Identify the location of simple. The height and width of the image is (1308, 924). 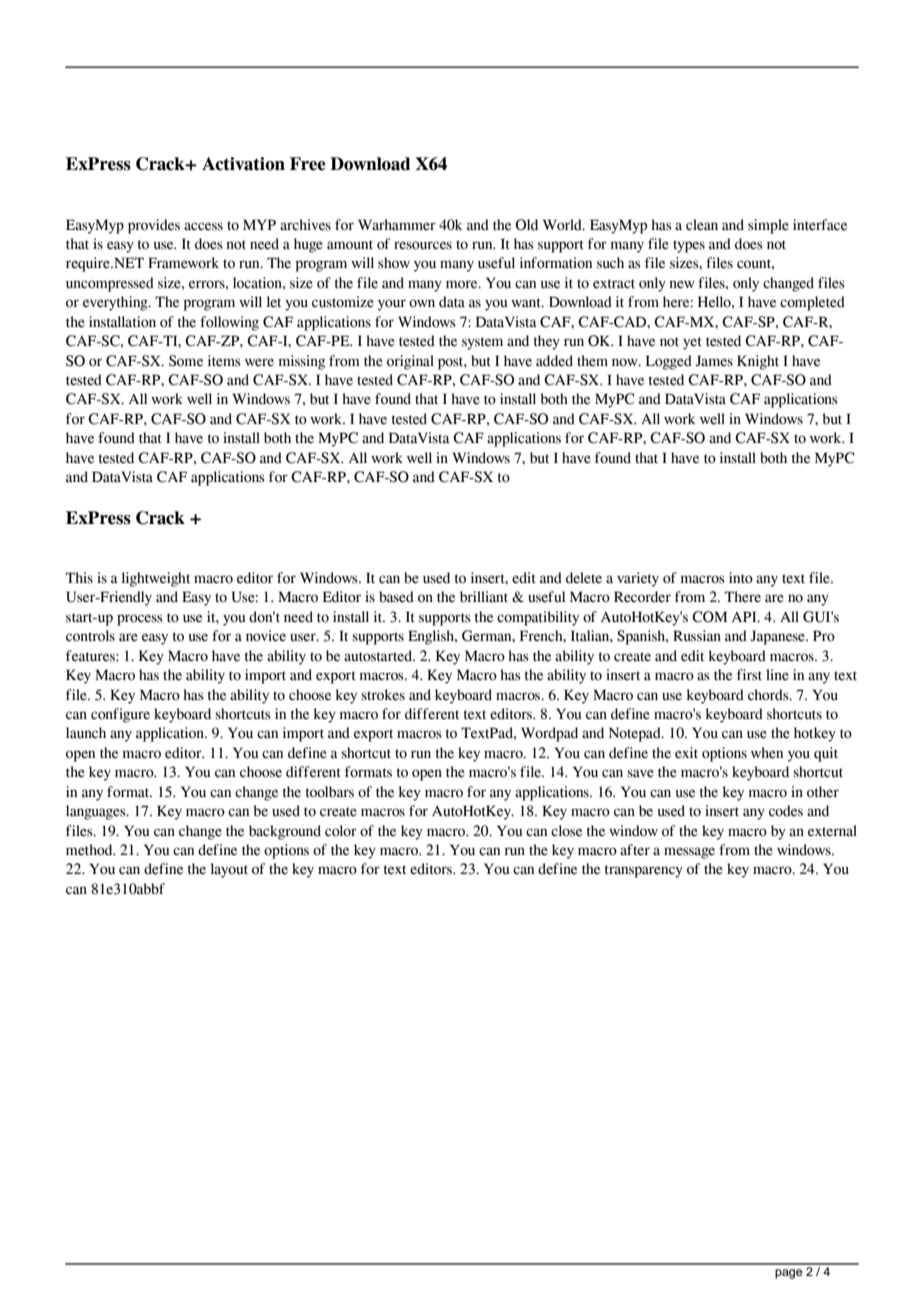
(768, 226).
